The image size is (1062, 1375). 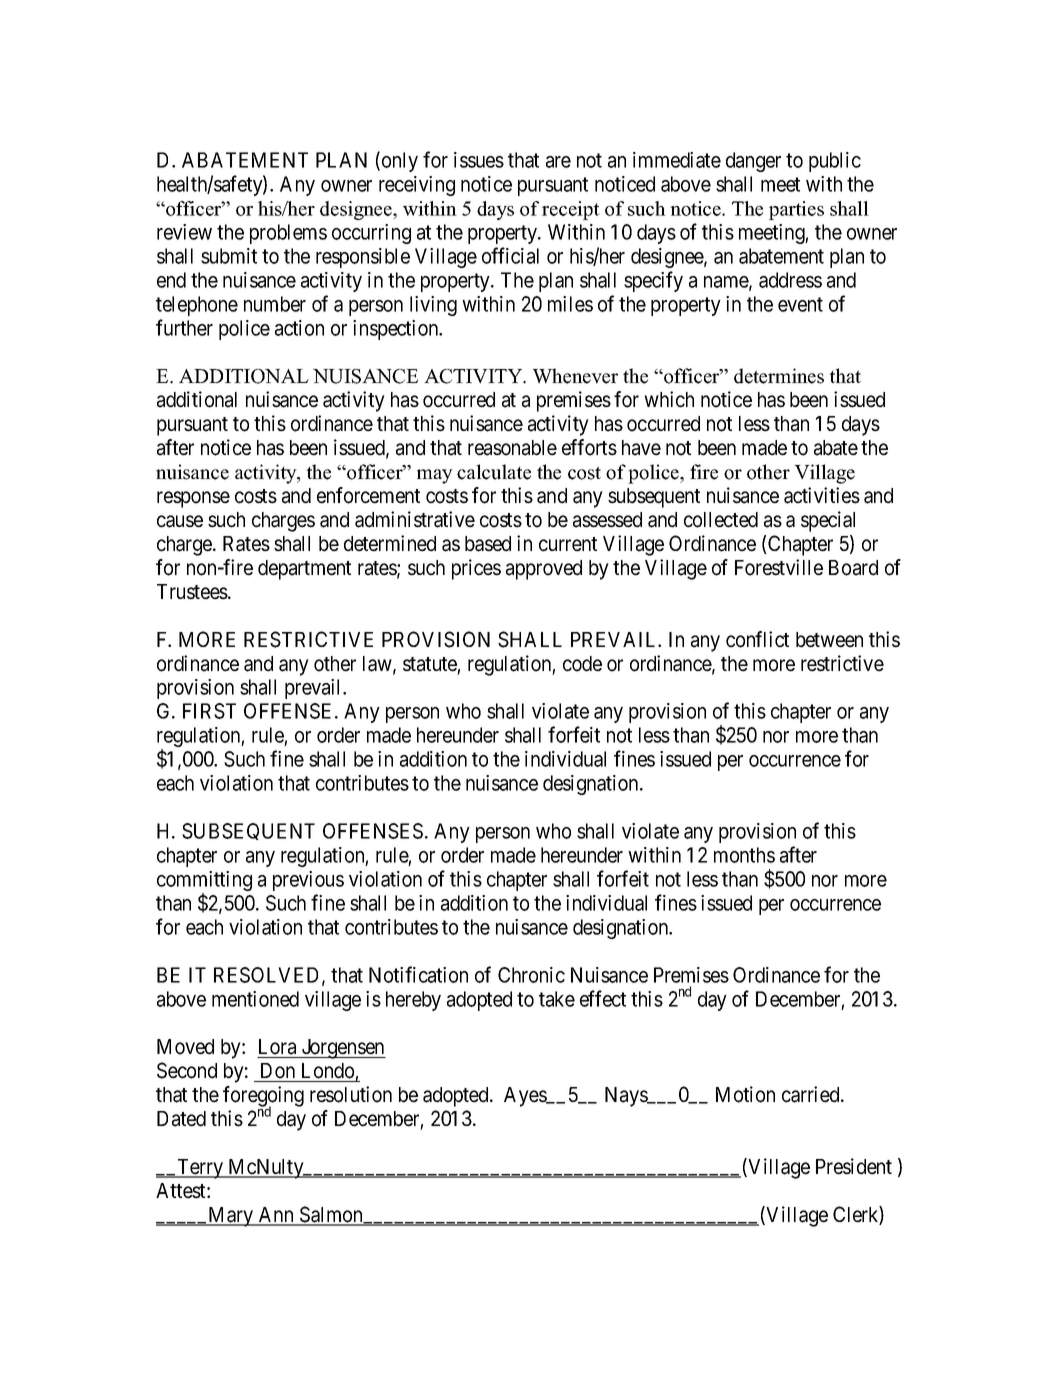 I want to click on problems, so click(x=288, y=234).
